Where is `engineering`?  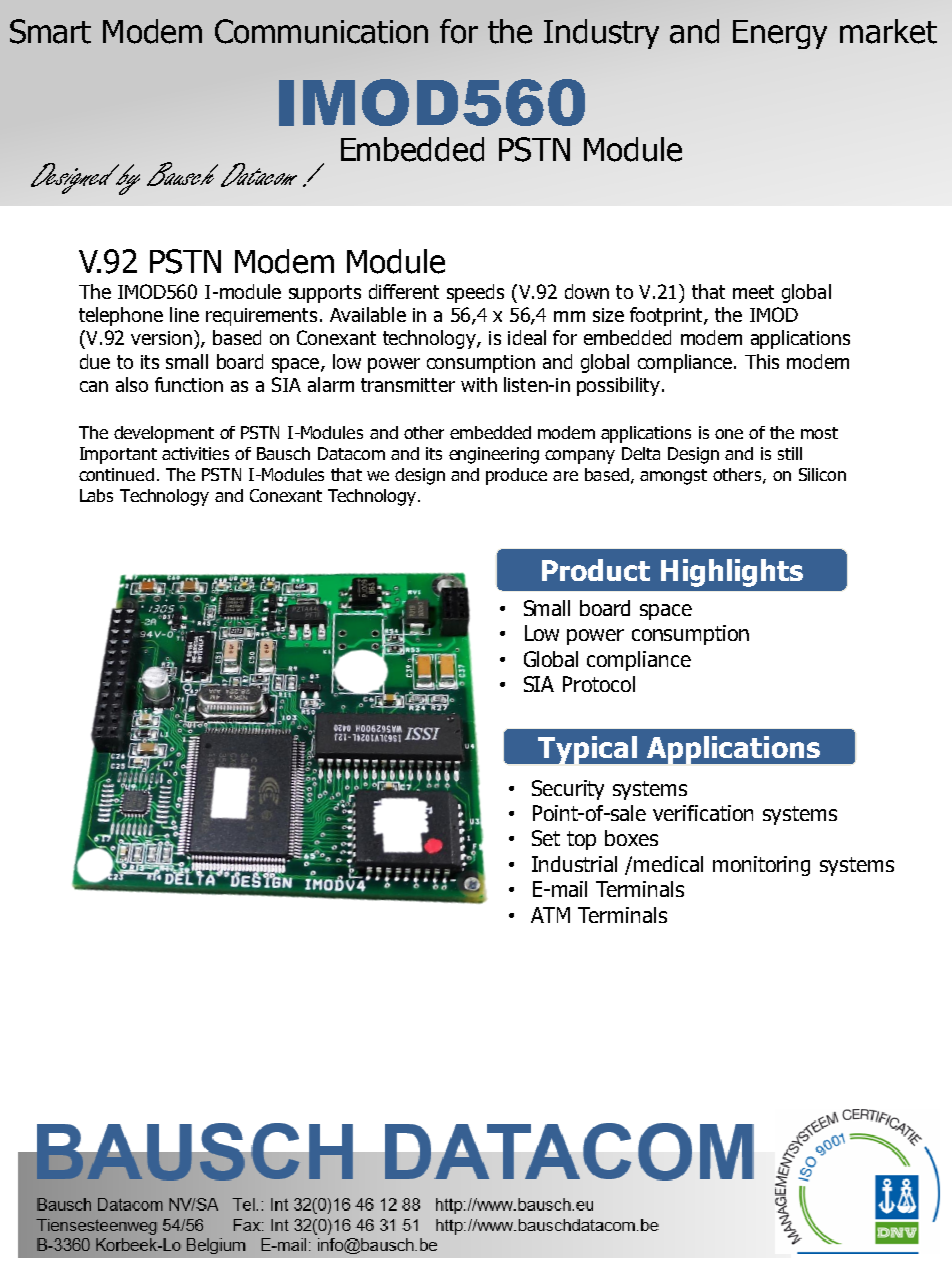 engineering is located at coordinates (494, 455).
